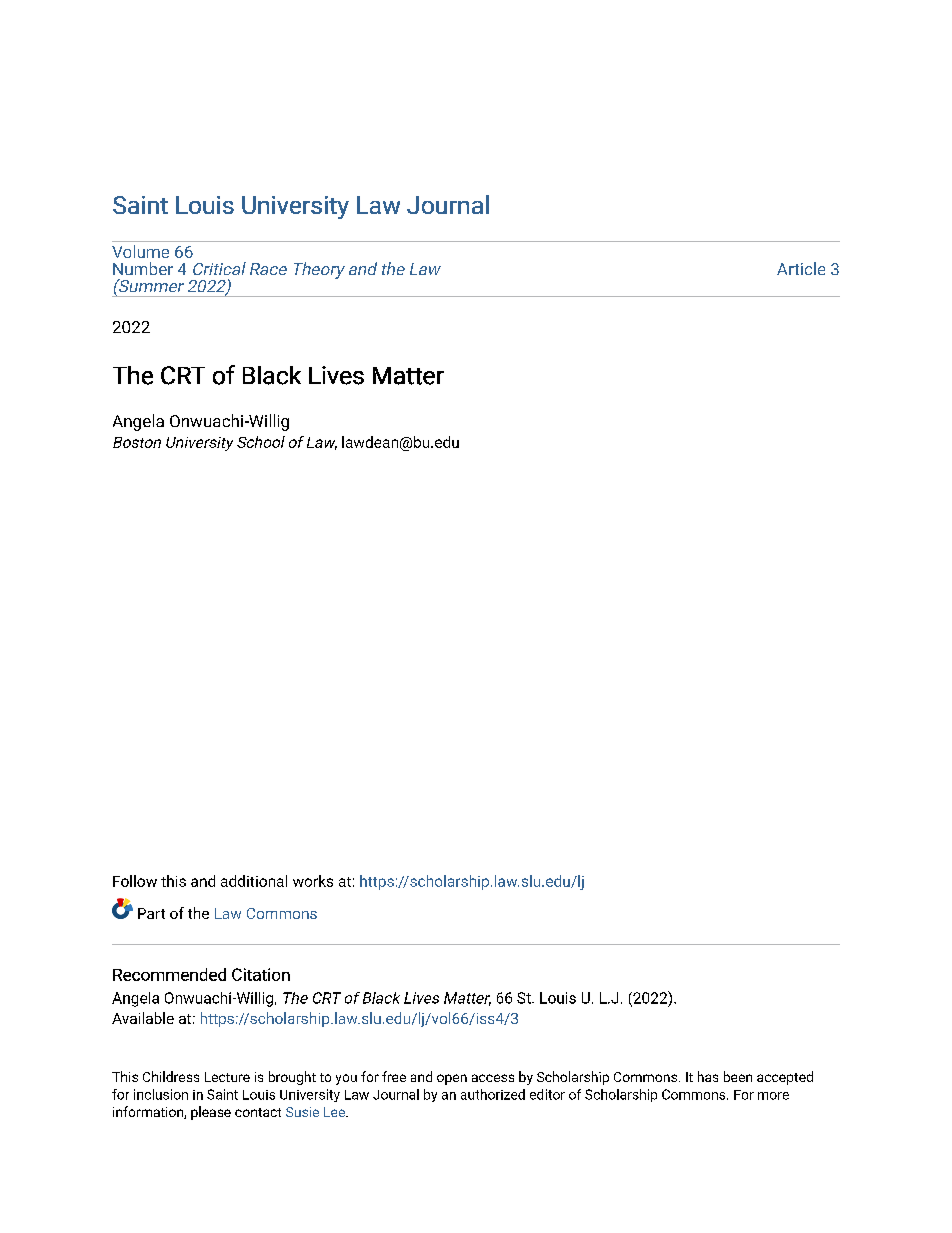  Describe the element at coordinates (708, 1076) in the image. I see `has` at that location.
